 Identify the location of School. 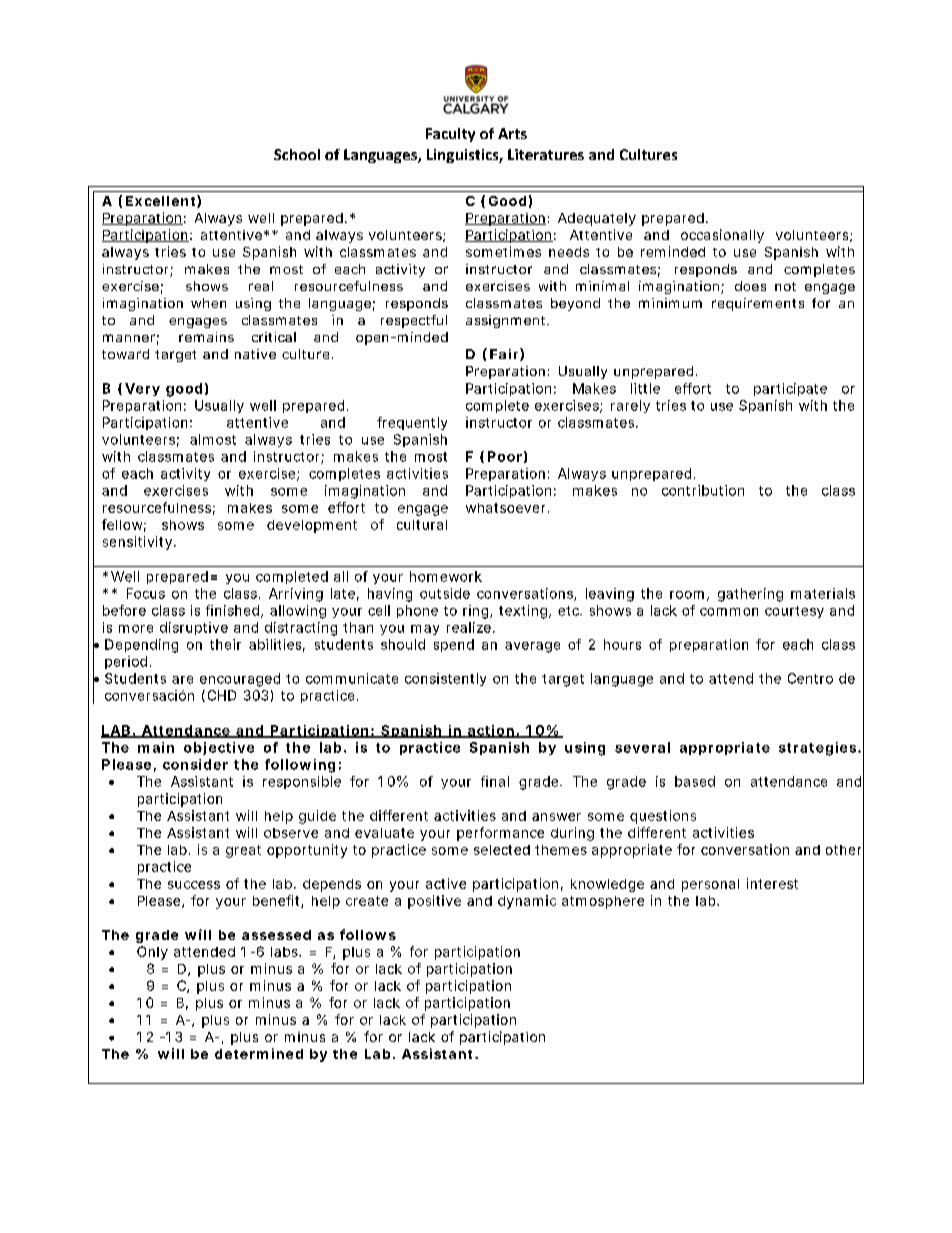
(297, 154).
